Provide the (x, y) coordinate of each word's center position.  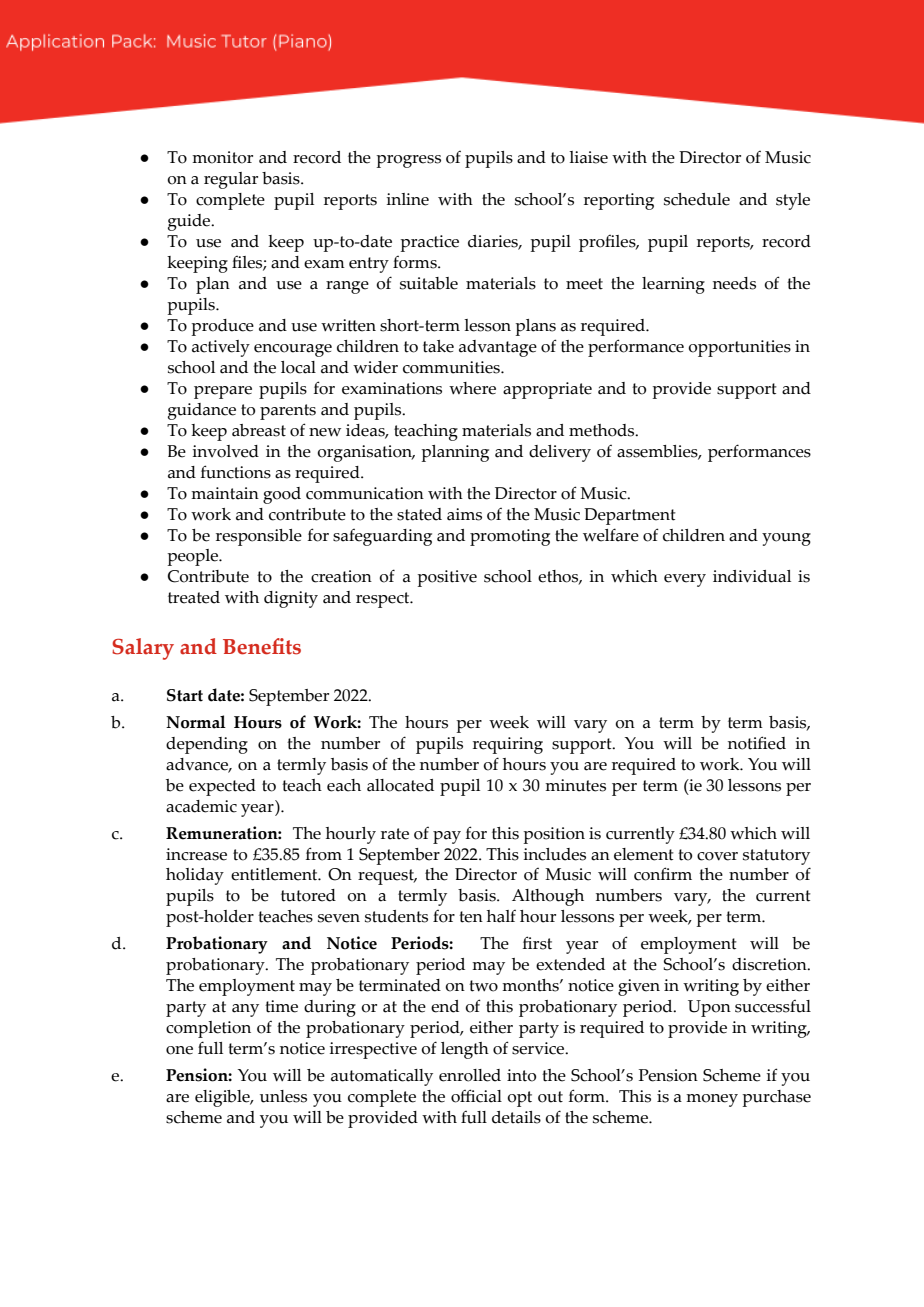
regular (231, 180)
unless (283, 1096)
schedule (697, 199)
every (685, 580)
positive (447, 578)
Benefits (262, 646)
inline (408, 199)
